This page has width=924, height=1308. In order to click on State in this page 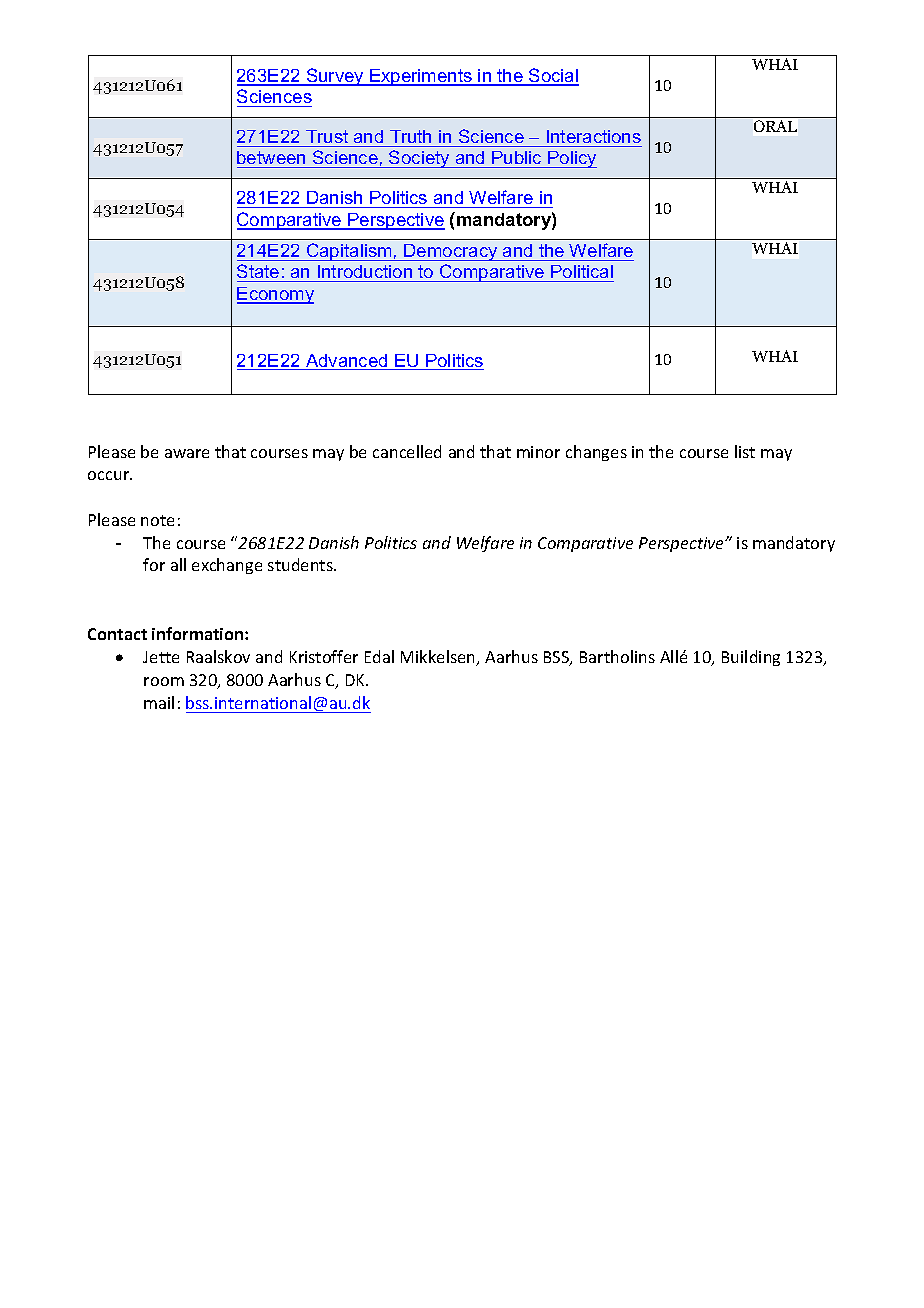, I will do `click(259, 273)`.
